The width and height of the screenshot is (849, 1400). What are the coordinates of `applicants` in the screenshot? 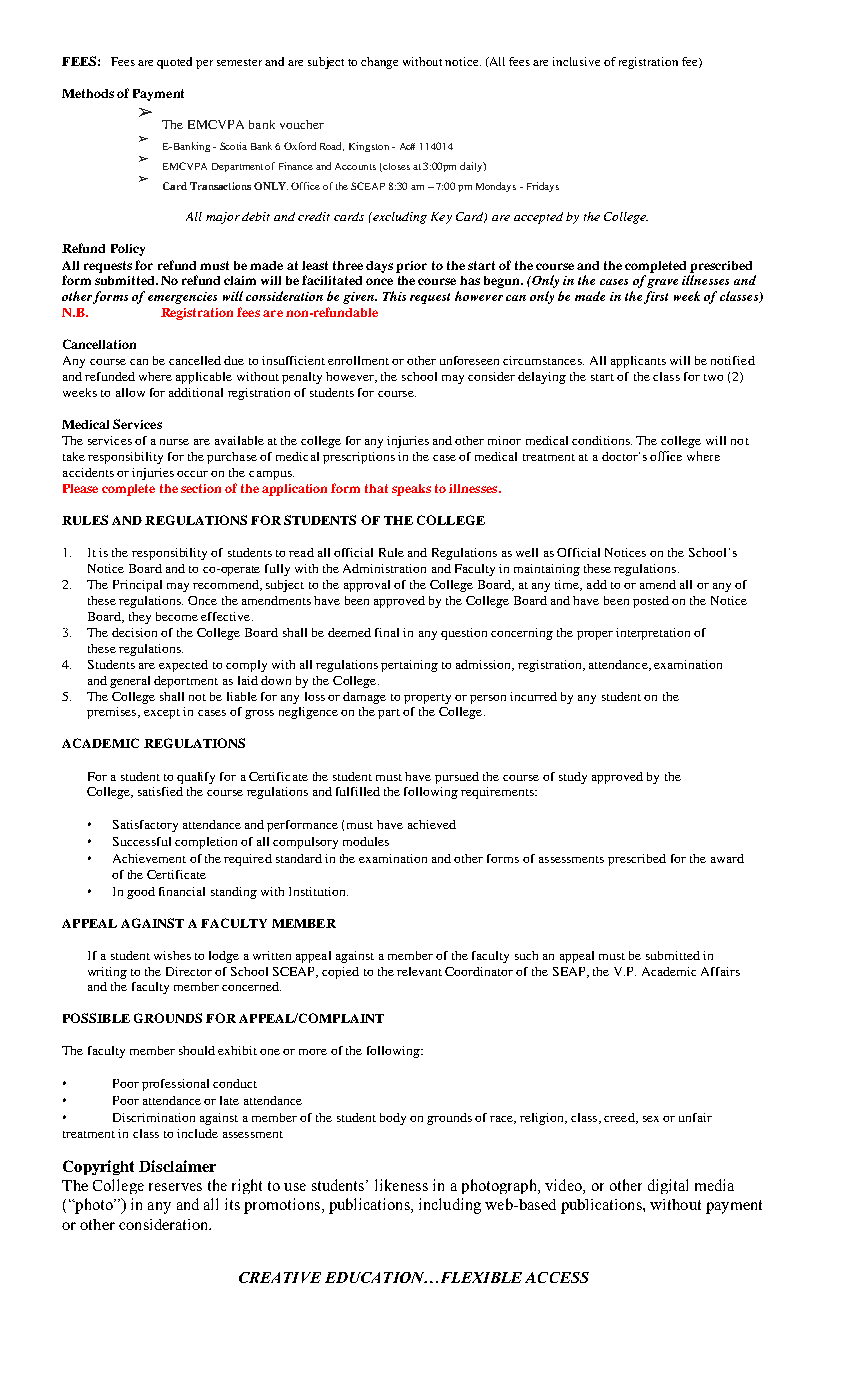 It's located at (638, 362).
